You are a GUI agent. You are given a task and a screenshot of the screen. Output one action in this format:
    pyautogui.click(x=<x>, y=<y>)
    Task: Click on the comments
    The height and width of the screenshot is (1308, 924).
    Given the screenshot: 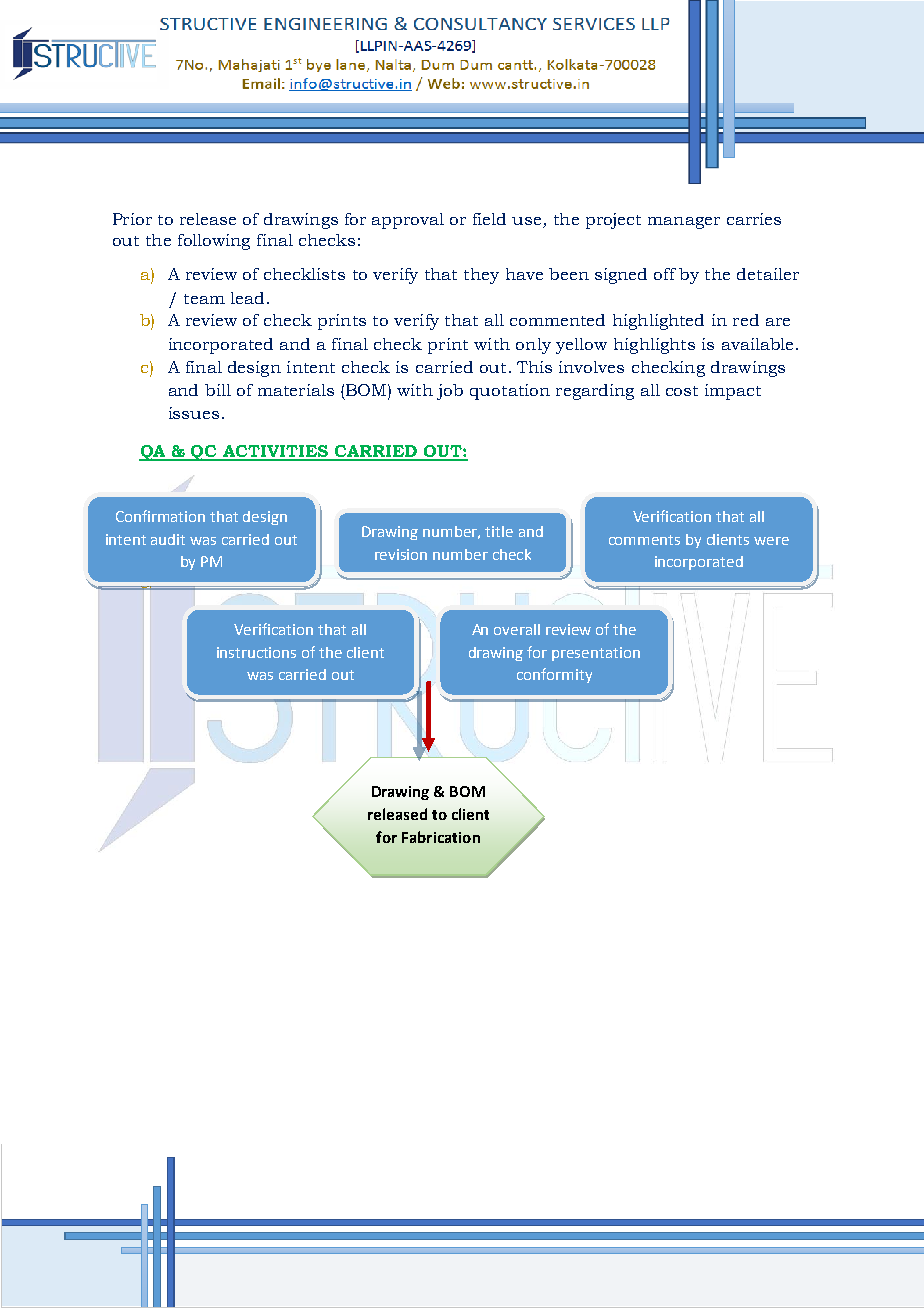 What is the action you would take?
    pyautogui.click(x=644, y=540)
